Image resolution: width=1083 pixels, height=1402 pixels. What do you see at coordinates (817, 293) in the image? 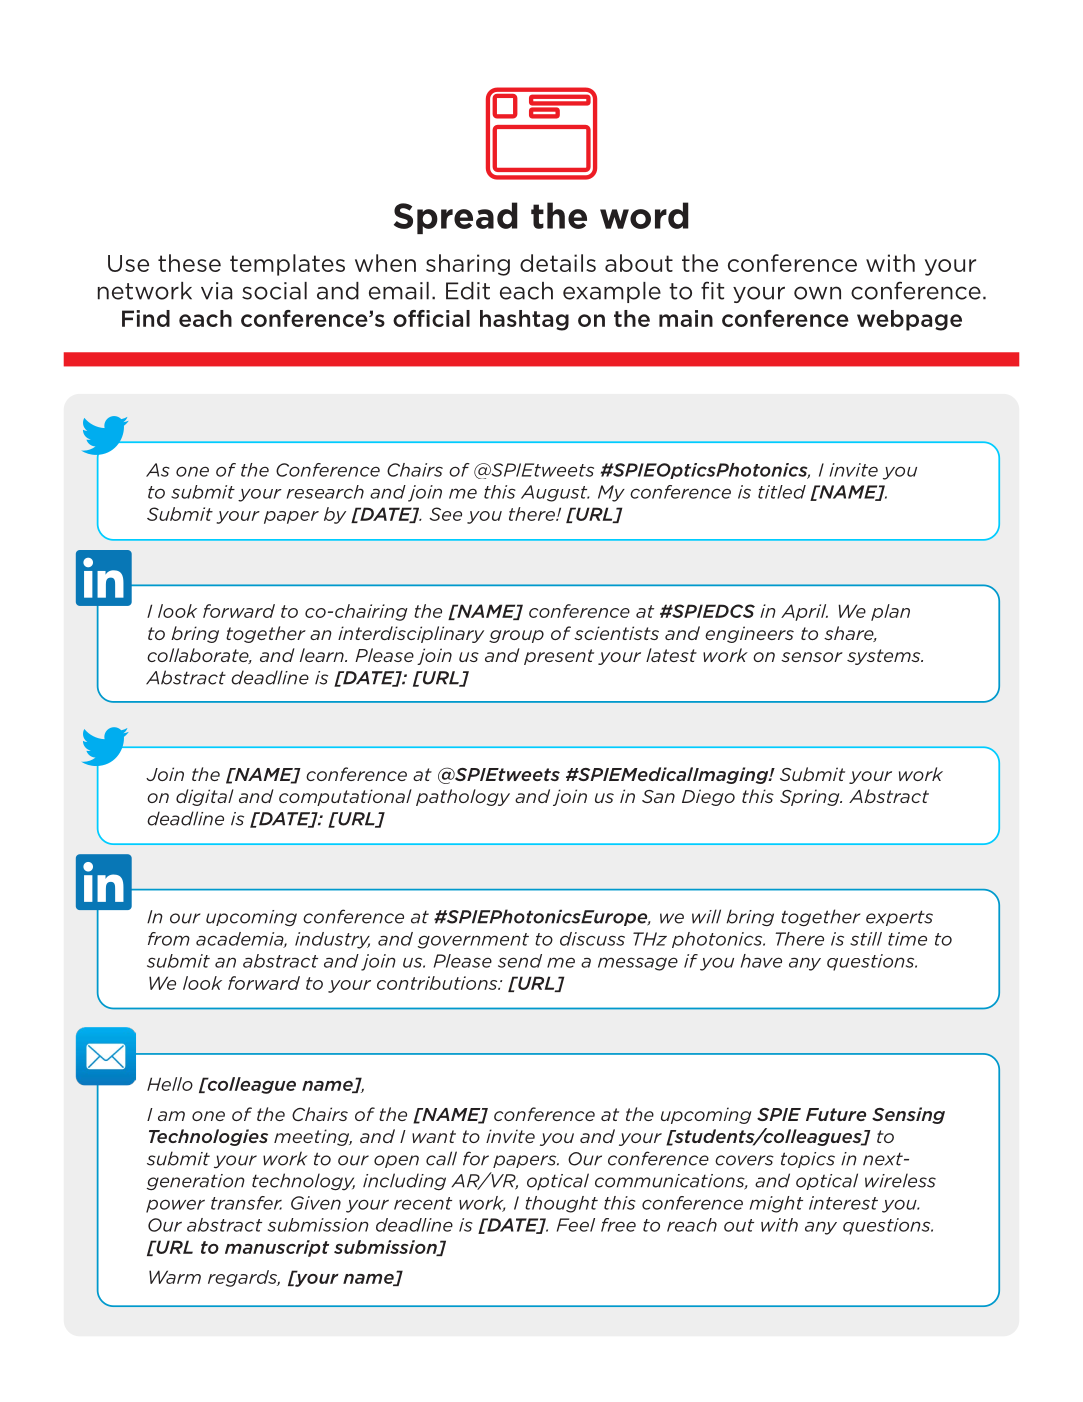
I see `own` at bounding box center [817, 293].
